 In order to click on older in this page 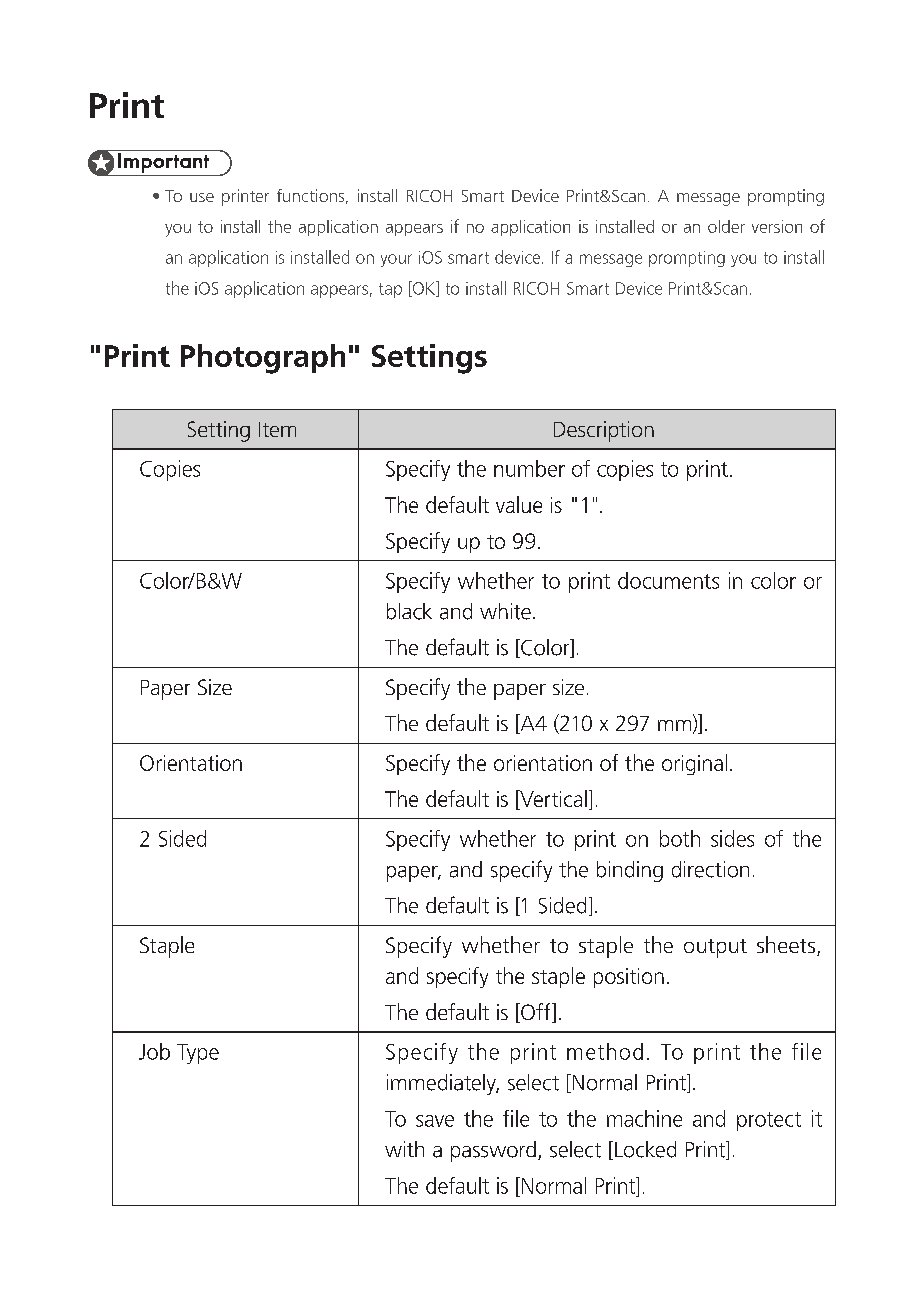, I will do `click(726, 226)`.
